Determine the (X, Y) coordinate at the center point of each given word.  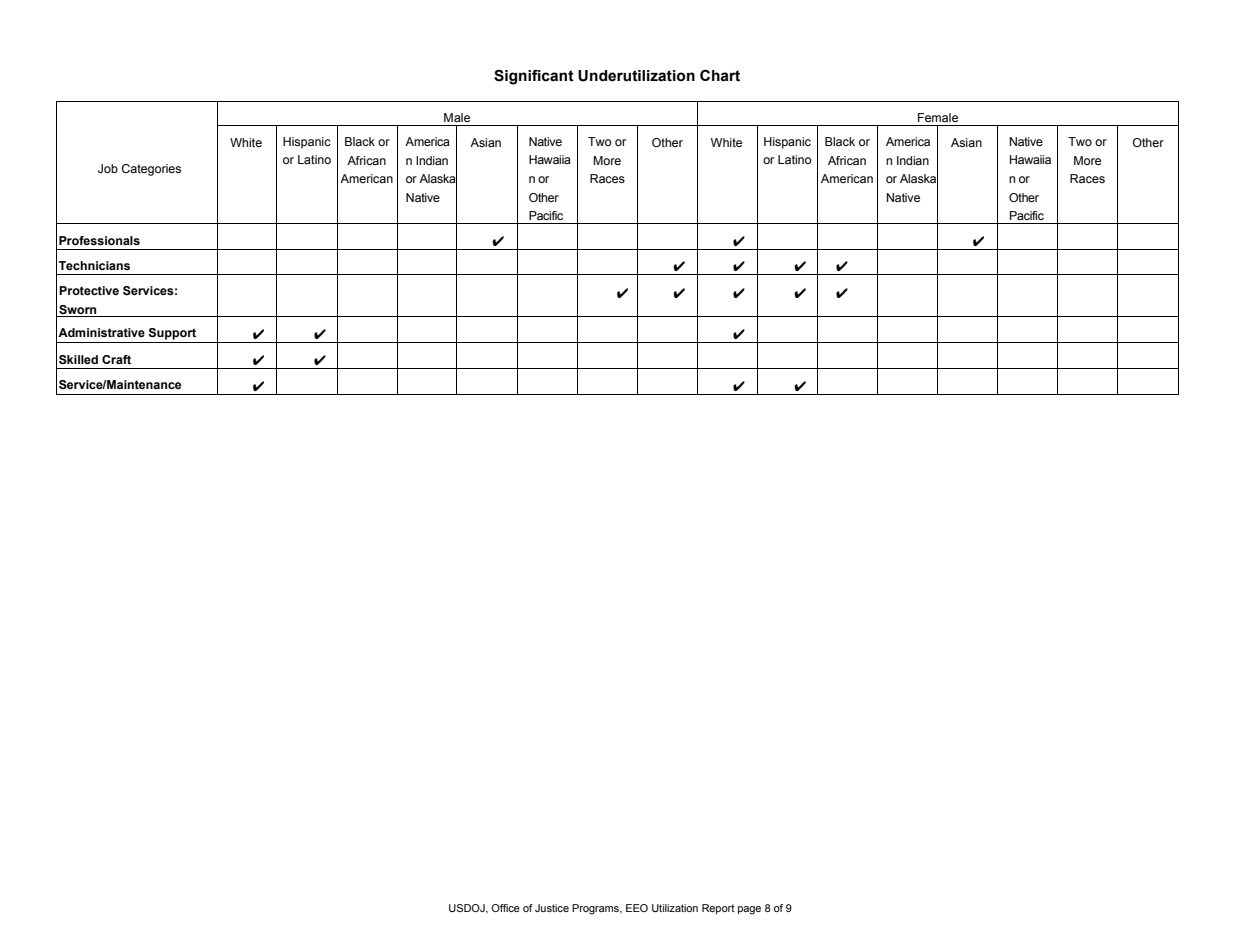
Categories (151, 170)
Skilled (78, 359)
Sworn (77, 309)
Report (718, 909)
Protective (89, 290)
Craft (116, 359)
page (749, 910)
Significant (534, 77)
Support (172, 334)
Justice (552, 908)
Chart (720, 75)
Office (505, 908)
